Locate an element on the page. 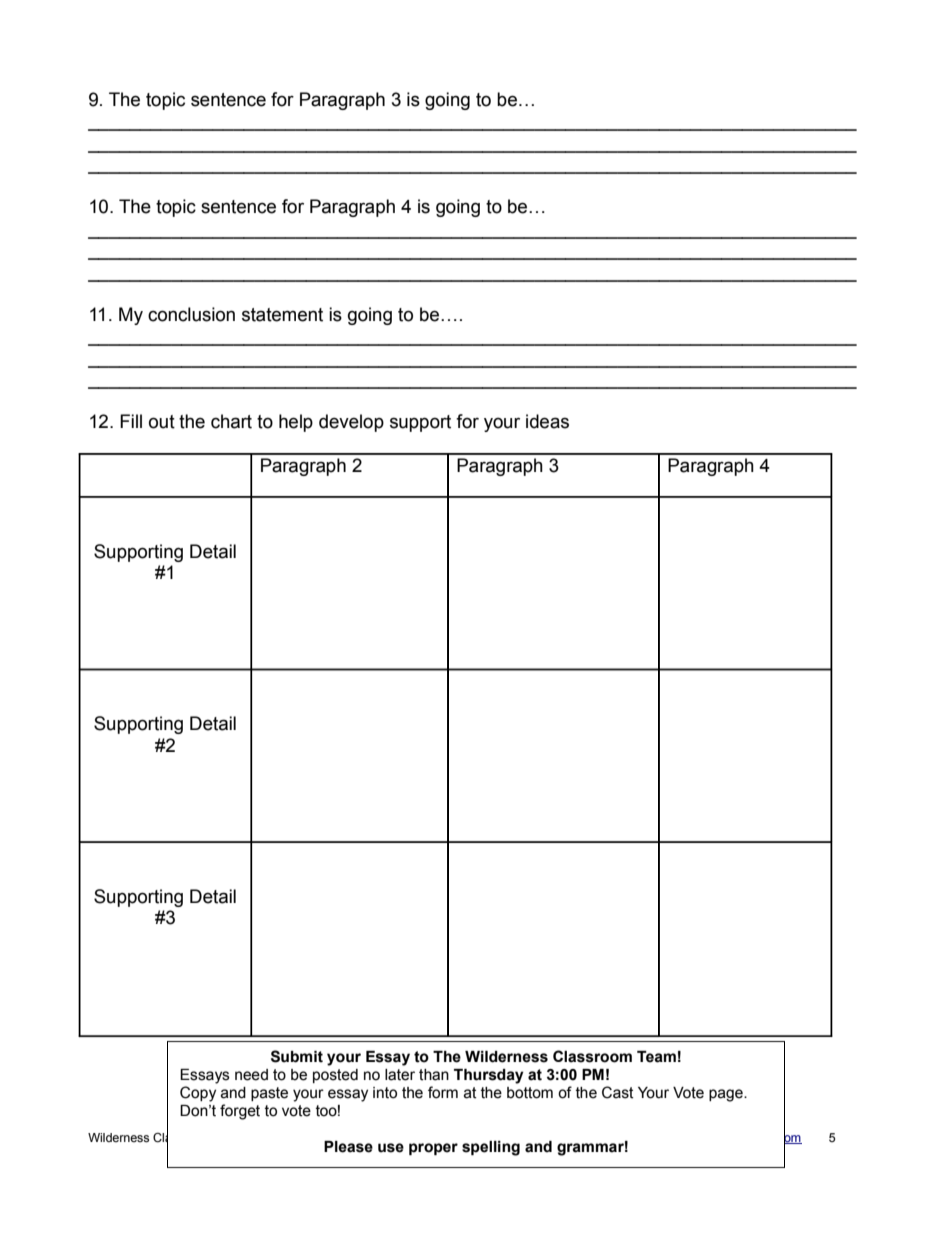 This page has width=952, height=1233. statement is located at coordinates (282, 315).
